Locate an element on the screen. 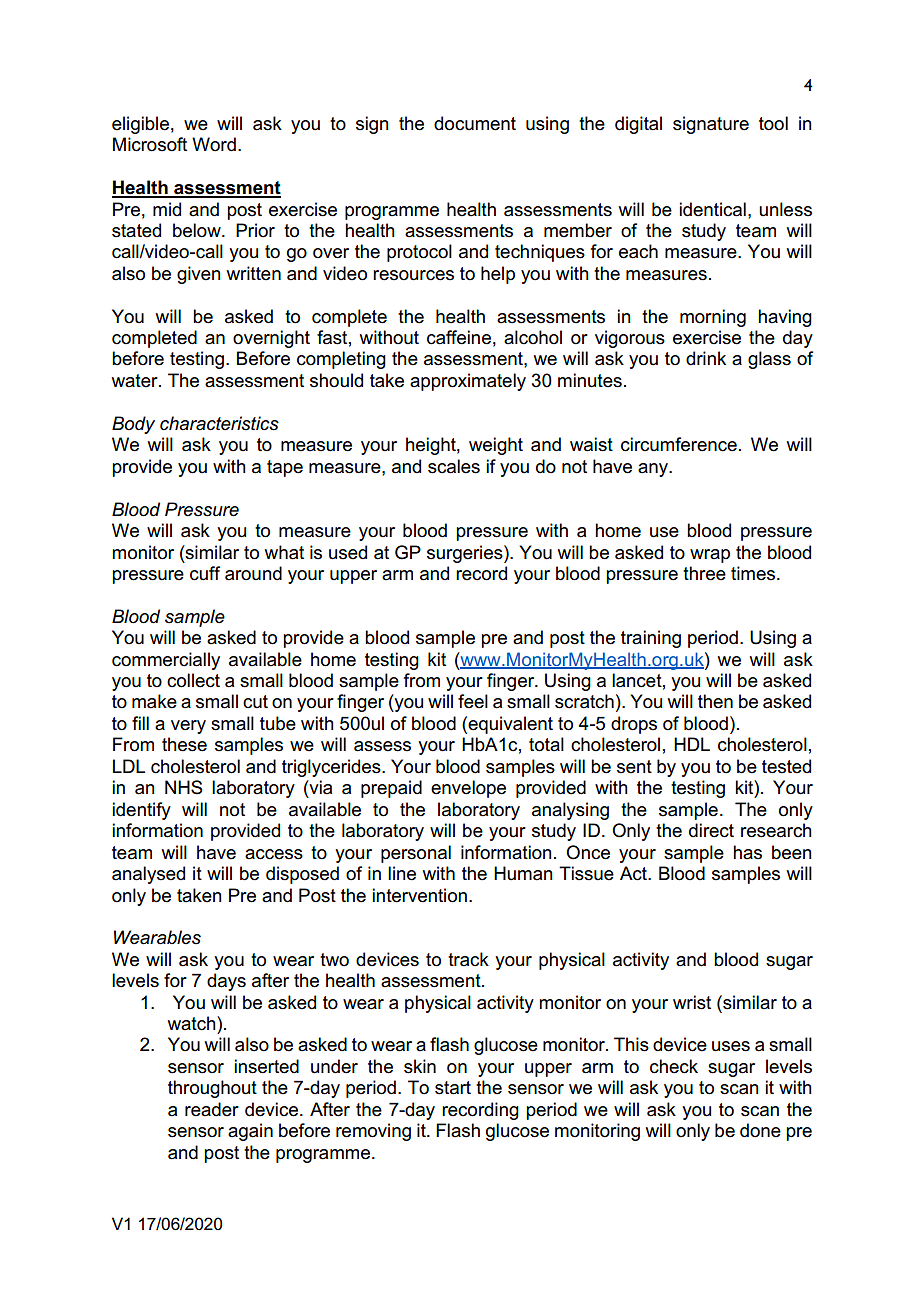 The image size is (924, 1308). check is located at coordinates (674, 1066).
